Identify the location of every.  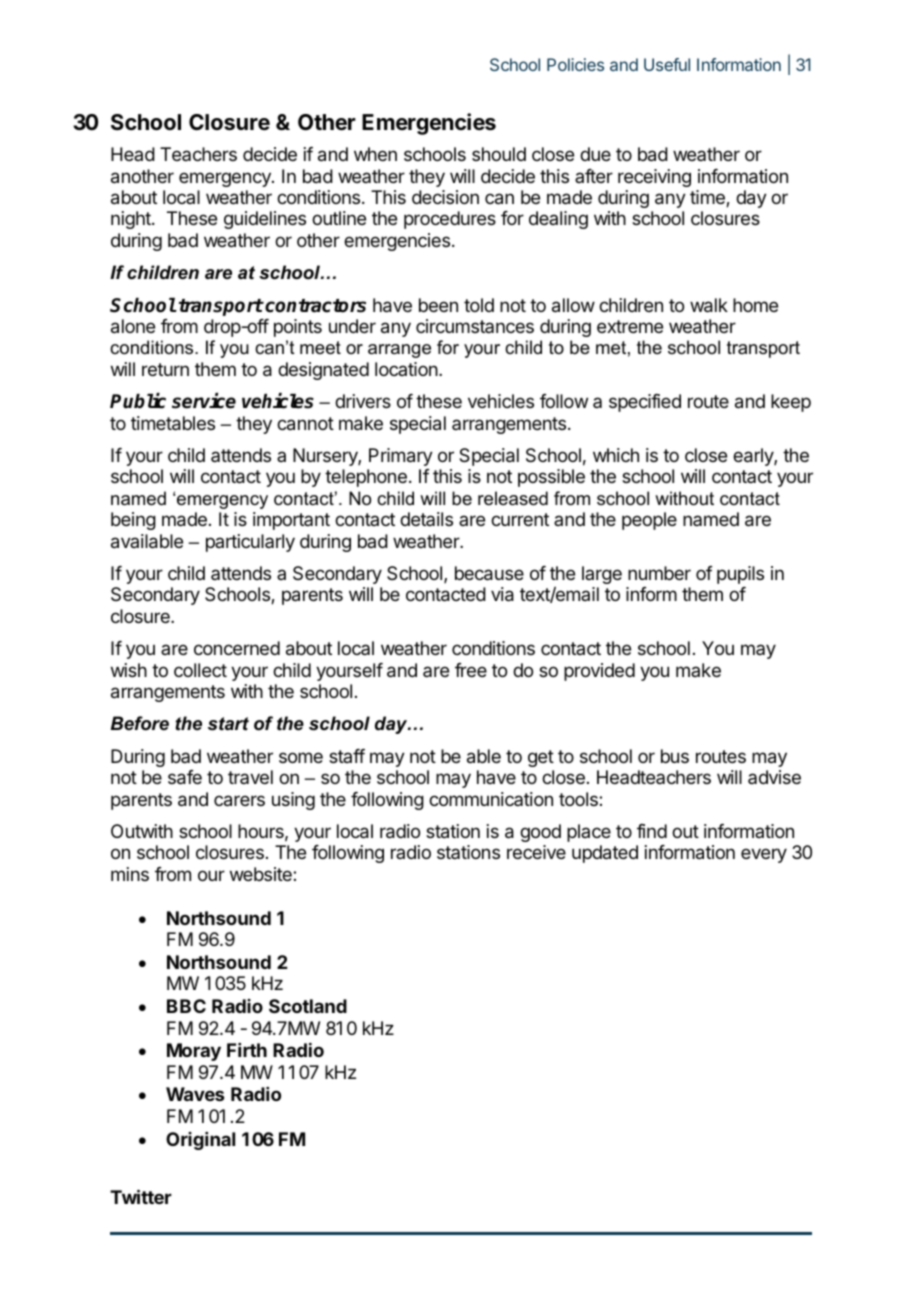
(764, 855).
